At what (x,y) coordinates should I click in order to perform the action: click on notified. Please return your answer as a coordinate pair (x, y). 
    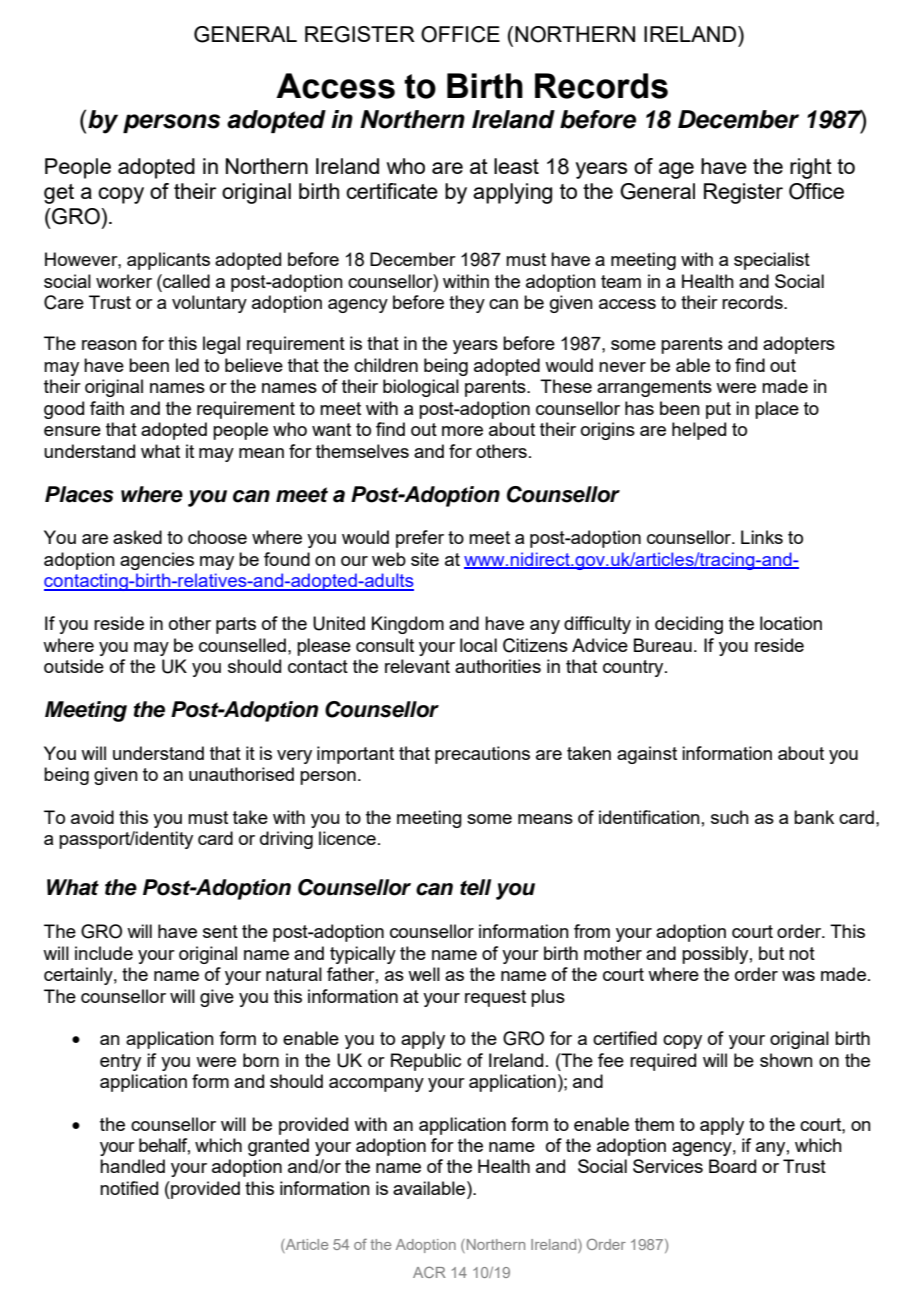
    Looking at the image, I should click on (129, 1188).
